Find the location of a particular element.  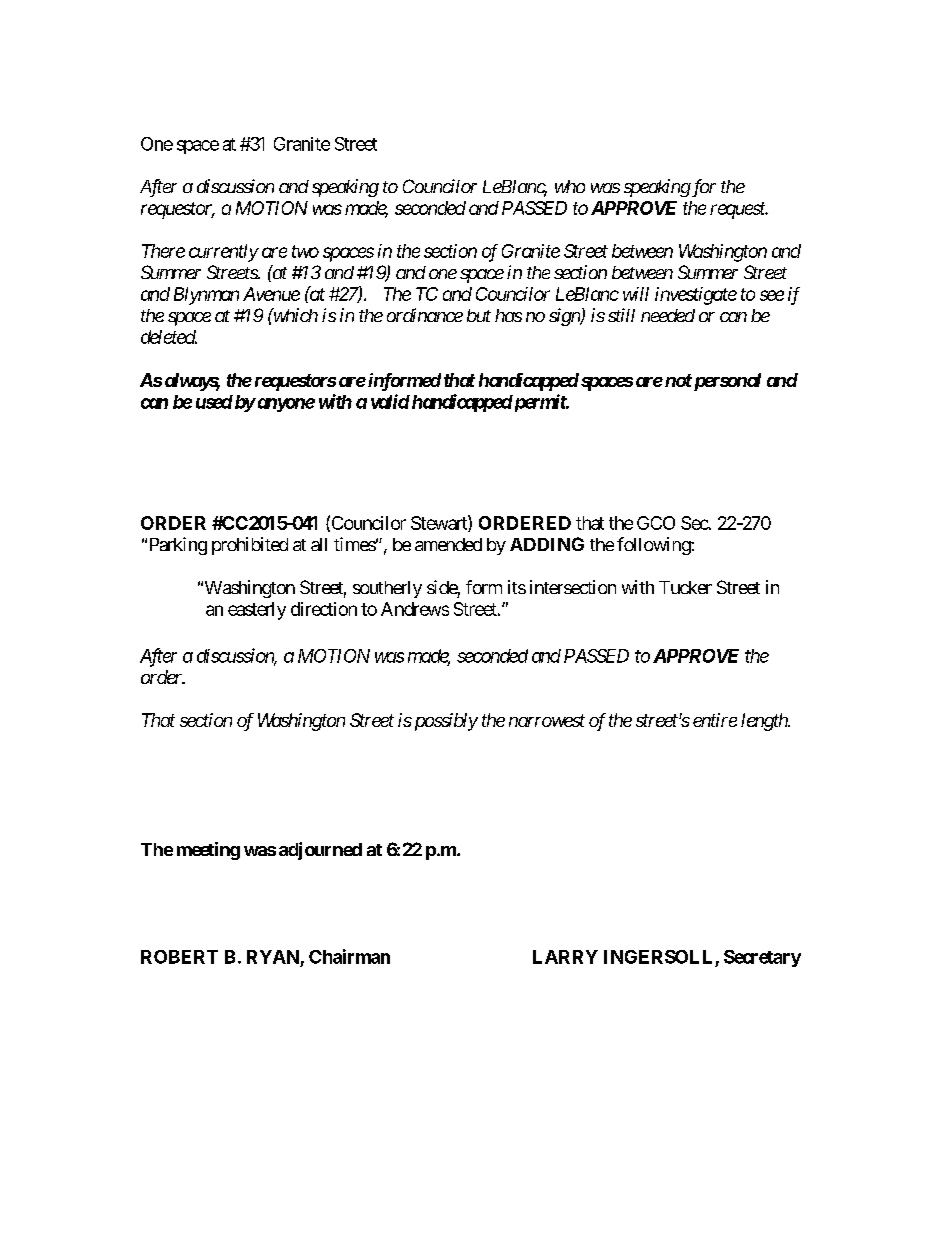

who is located at coordinates (570, 186).
